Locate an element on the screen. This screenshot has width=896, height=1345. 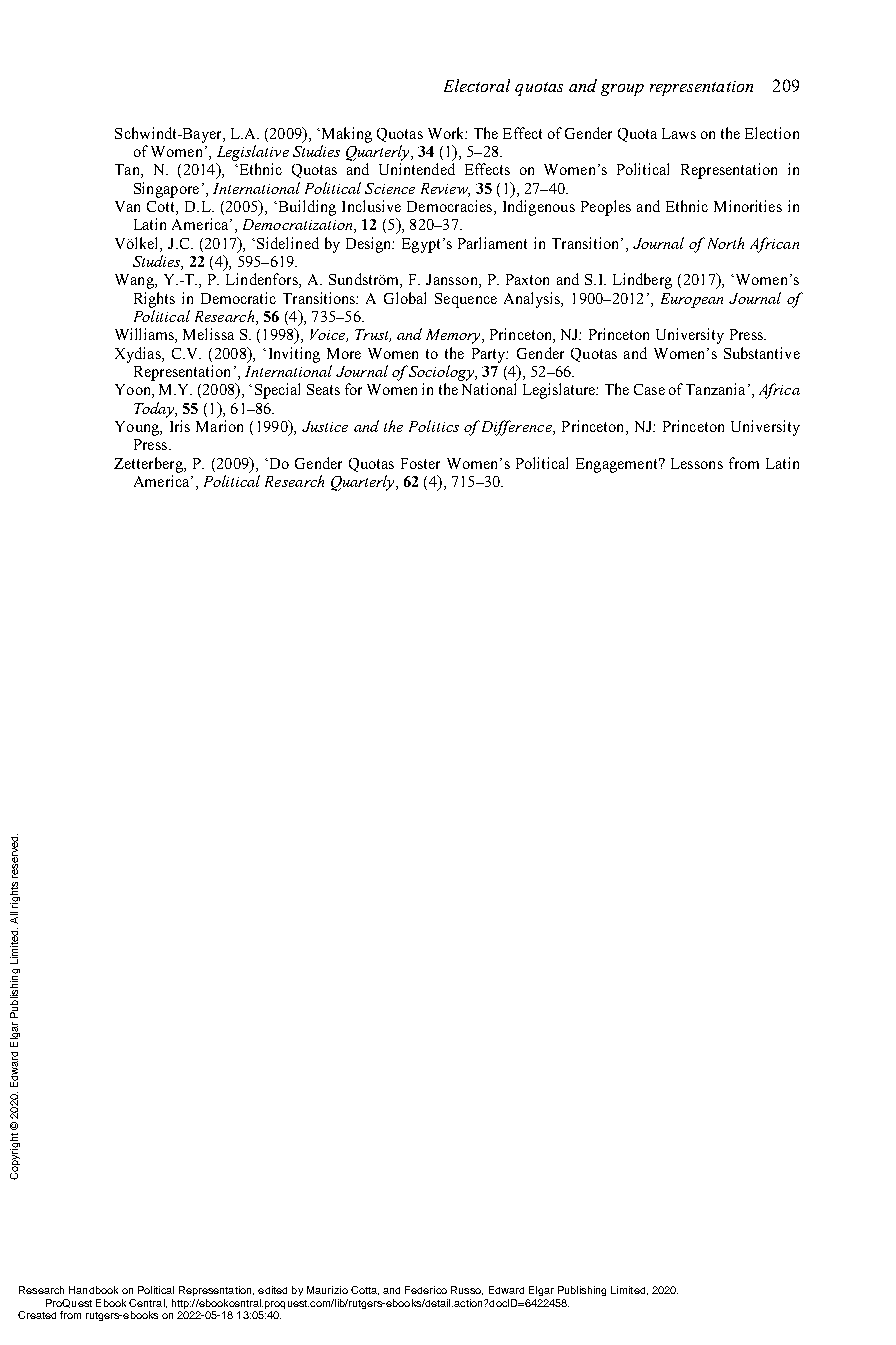
Unintended is located at coordinates (417, 169).
